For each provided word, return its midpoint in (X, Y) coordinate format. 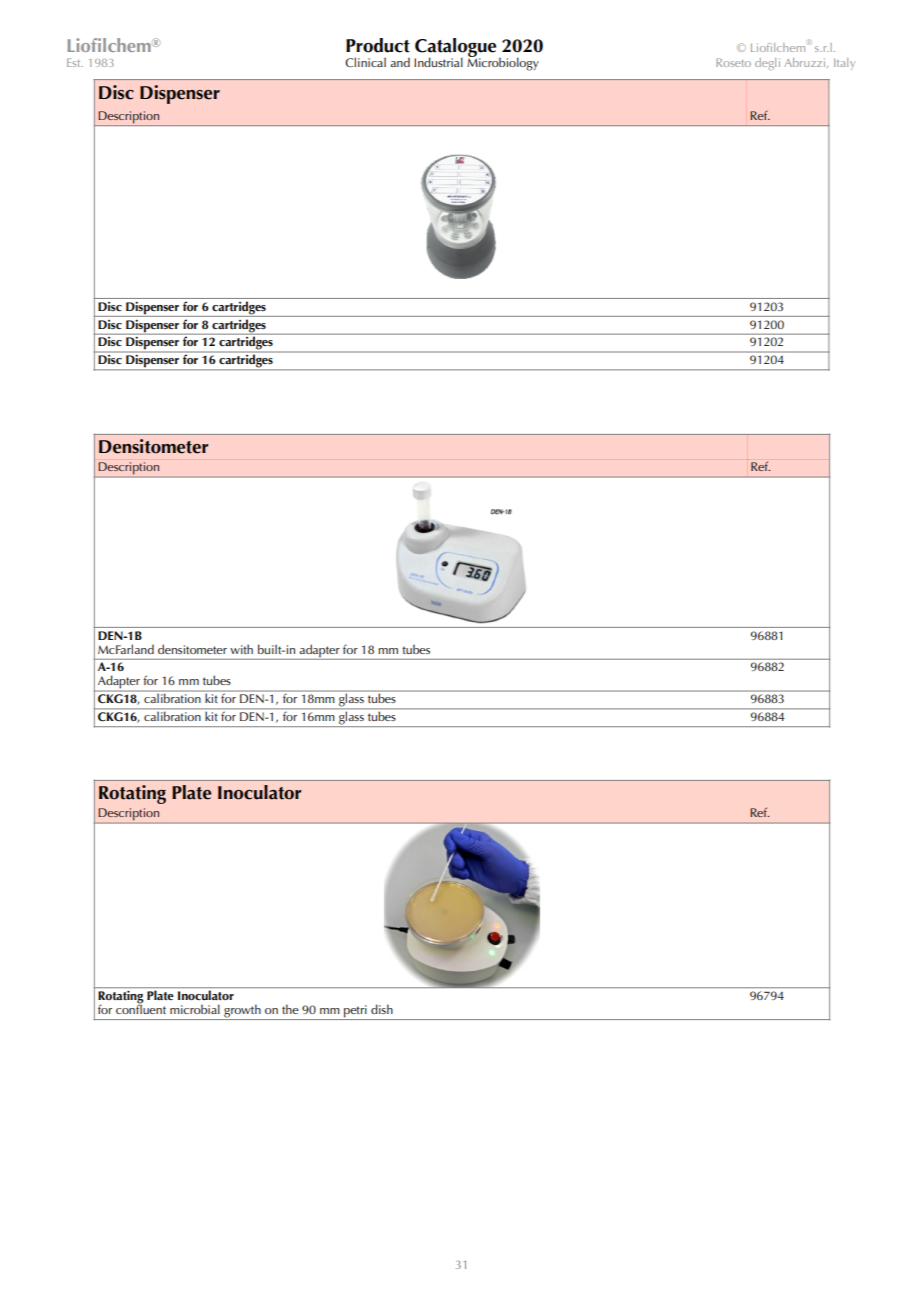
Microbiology (503, 63)
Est (75, 62)
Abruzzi (806, 63)
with (241, 649)
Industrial (438, 62)
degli (767, 64)
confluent (141, 1008)
